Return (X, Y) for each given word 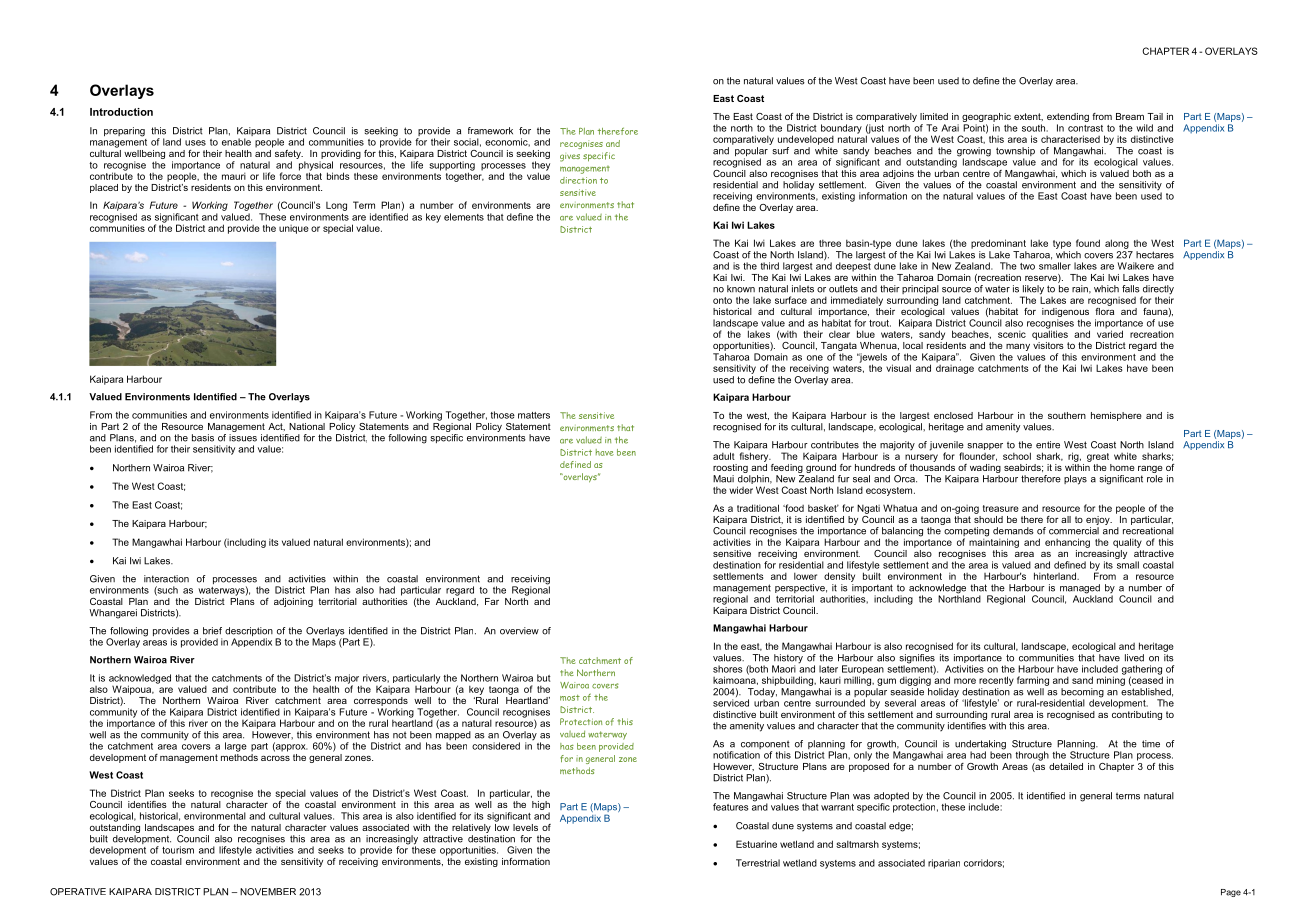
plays (1075, 480)
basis (203, 438)
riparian (944, 864)
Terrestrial (758, 863)
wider (741, 490)
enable (236, 142)
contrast (1085, 128)
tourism (178, 850)
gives (570, 158)
